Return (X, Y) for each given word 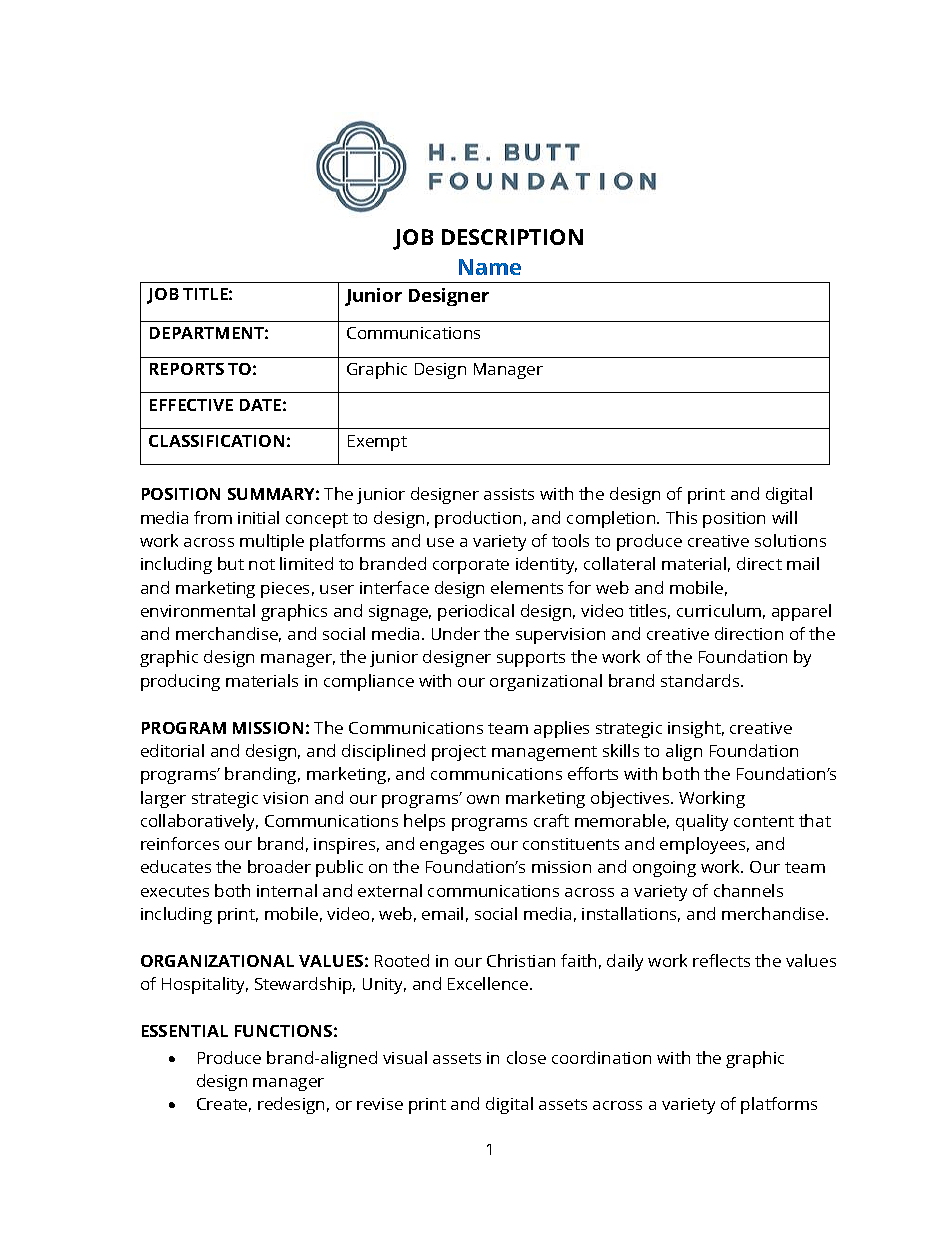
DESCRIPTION (512, 237)
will (784, 517)
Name (490, 267)
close (526, 1057)
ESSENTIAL (185, 1031)
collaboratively (199, 822)
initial (258, 517)
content (764, 821)
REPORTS (187, 369)
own (483, 799)
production (478, 519)
